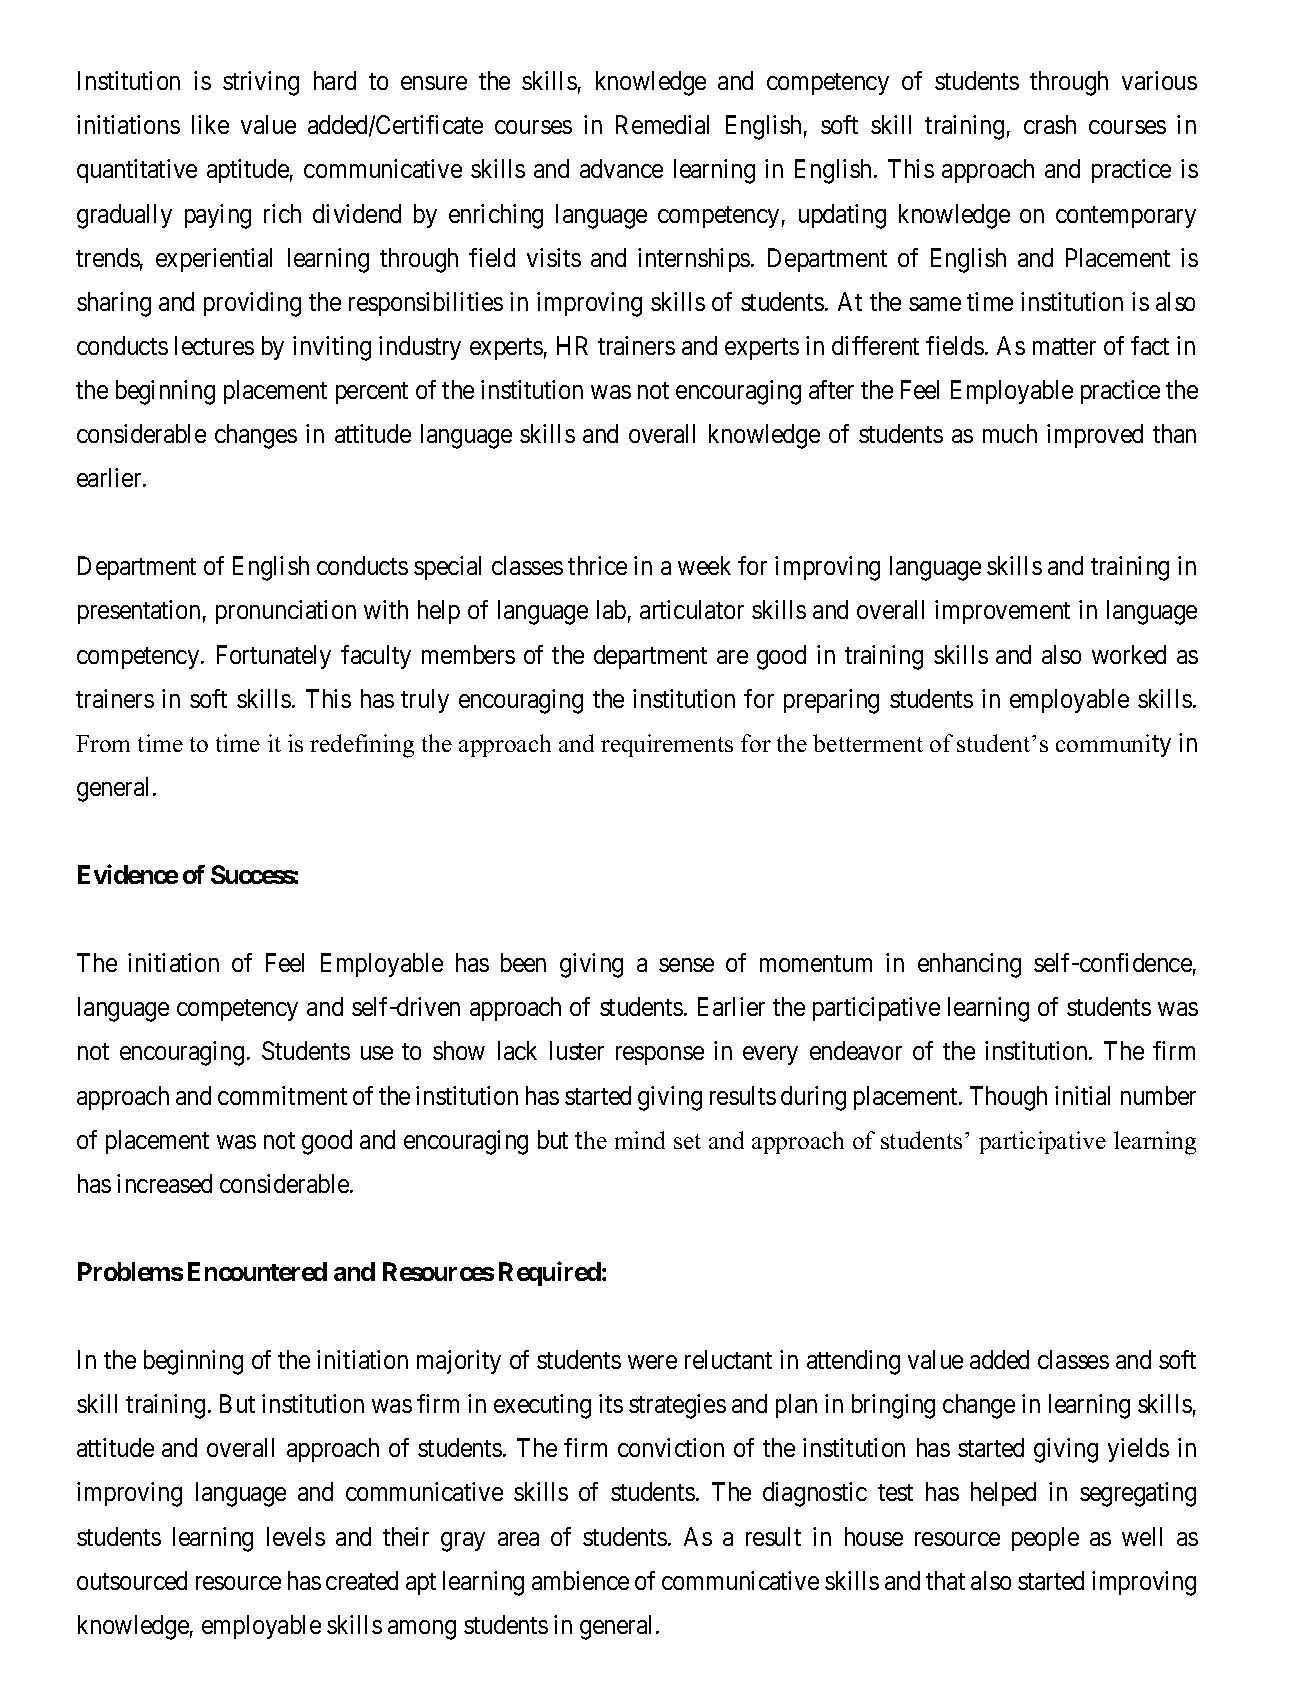 Image resolution: width=1303 pixels, height=1687 pixels. I want to click on commitment, so click(282, 1095).
